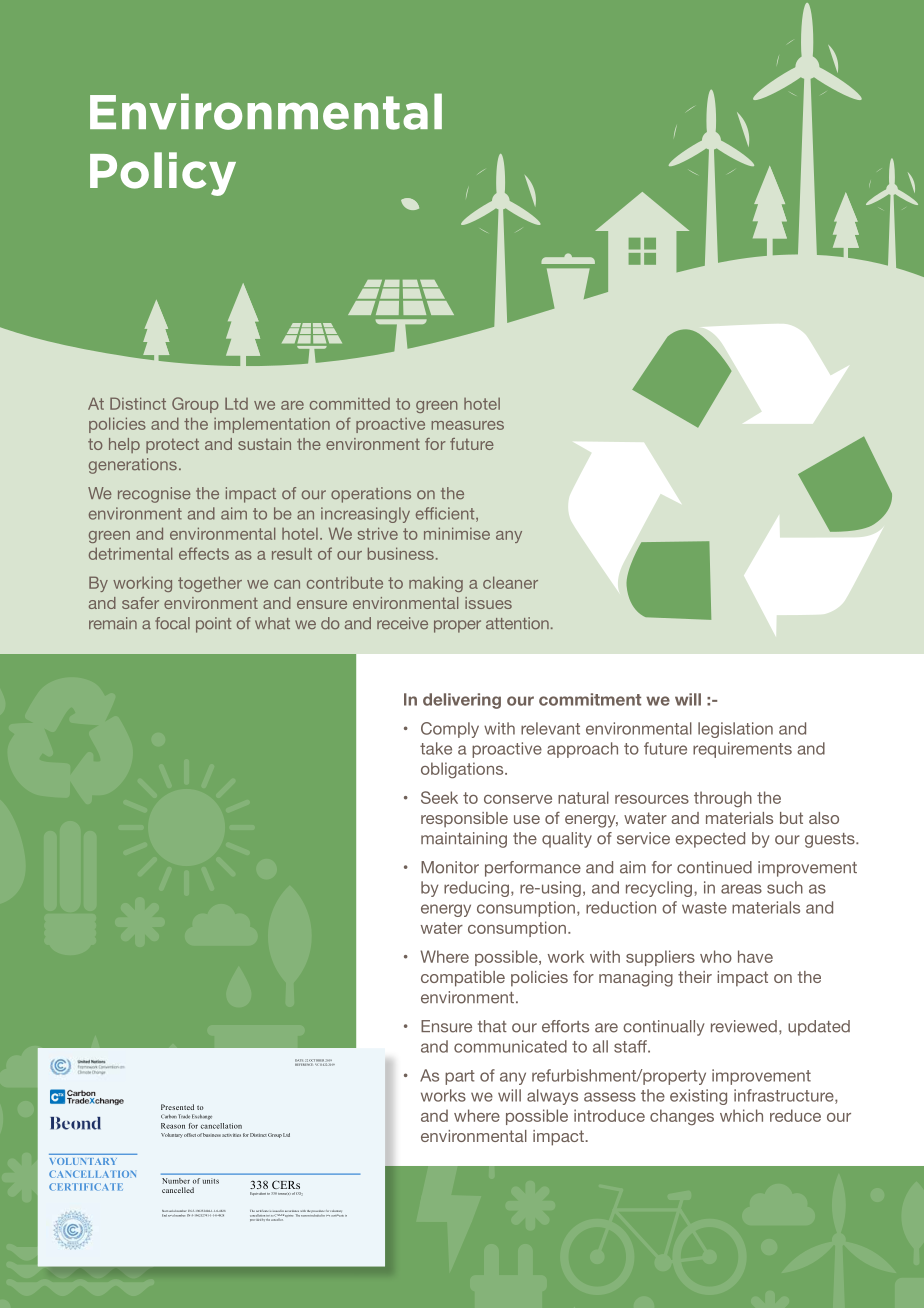  I want to click on Policy, so click(163, 174).
